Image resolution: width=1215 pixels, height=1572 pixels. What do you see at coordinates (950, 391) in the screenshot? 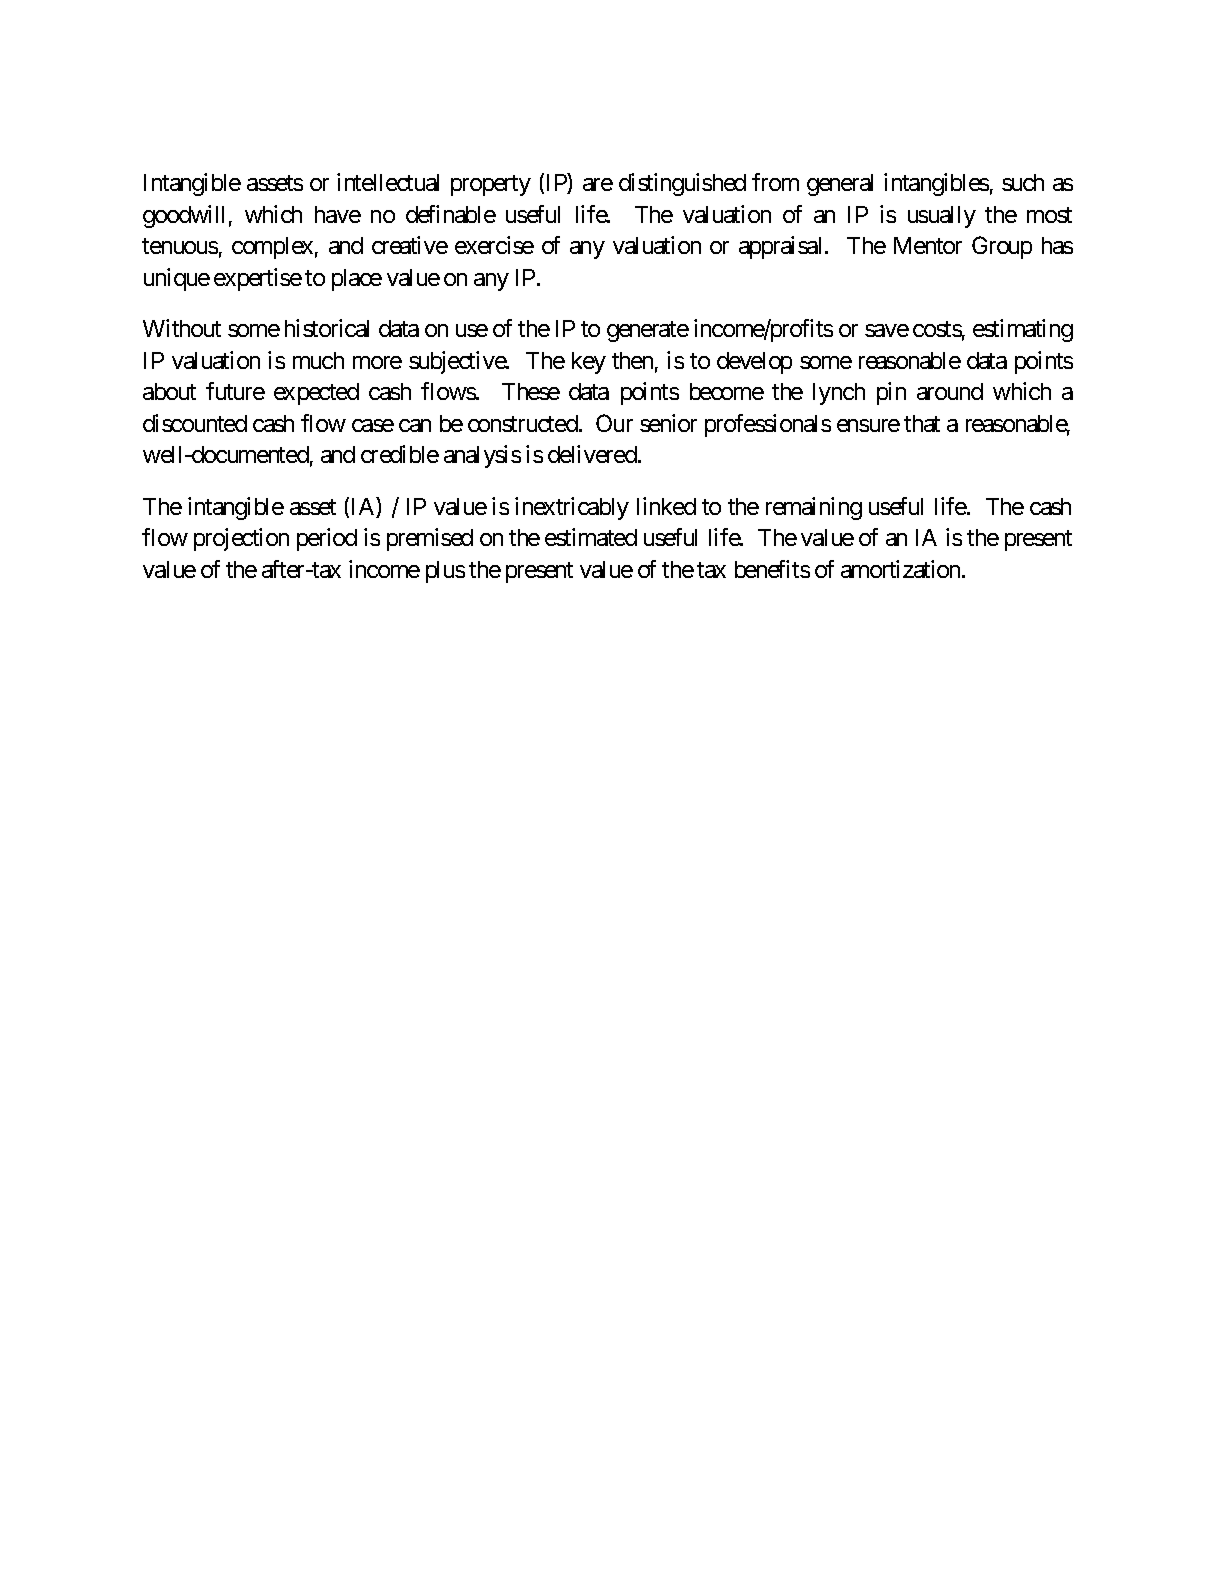
I see `around` at bounding box center [950, 391].
